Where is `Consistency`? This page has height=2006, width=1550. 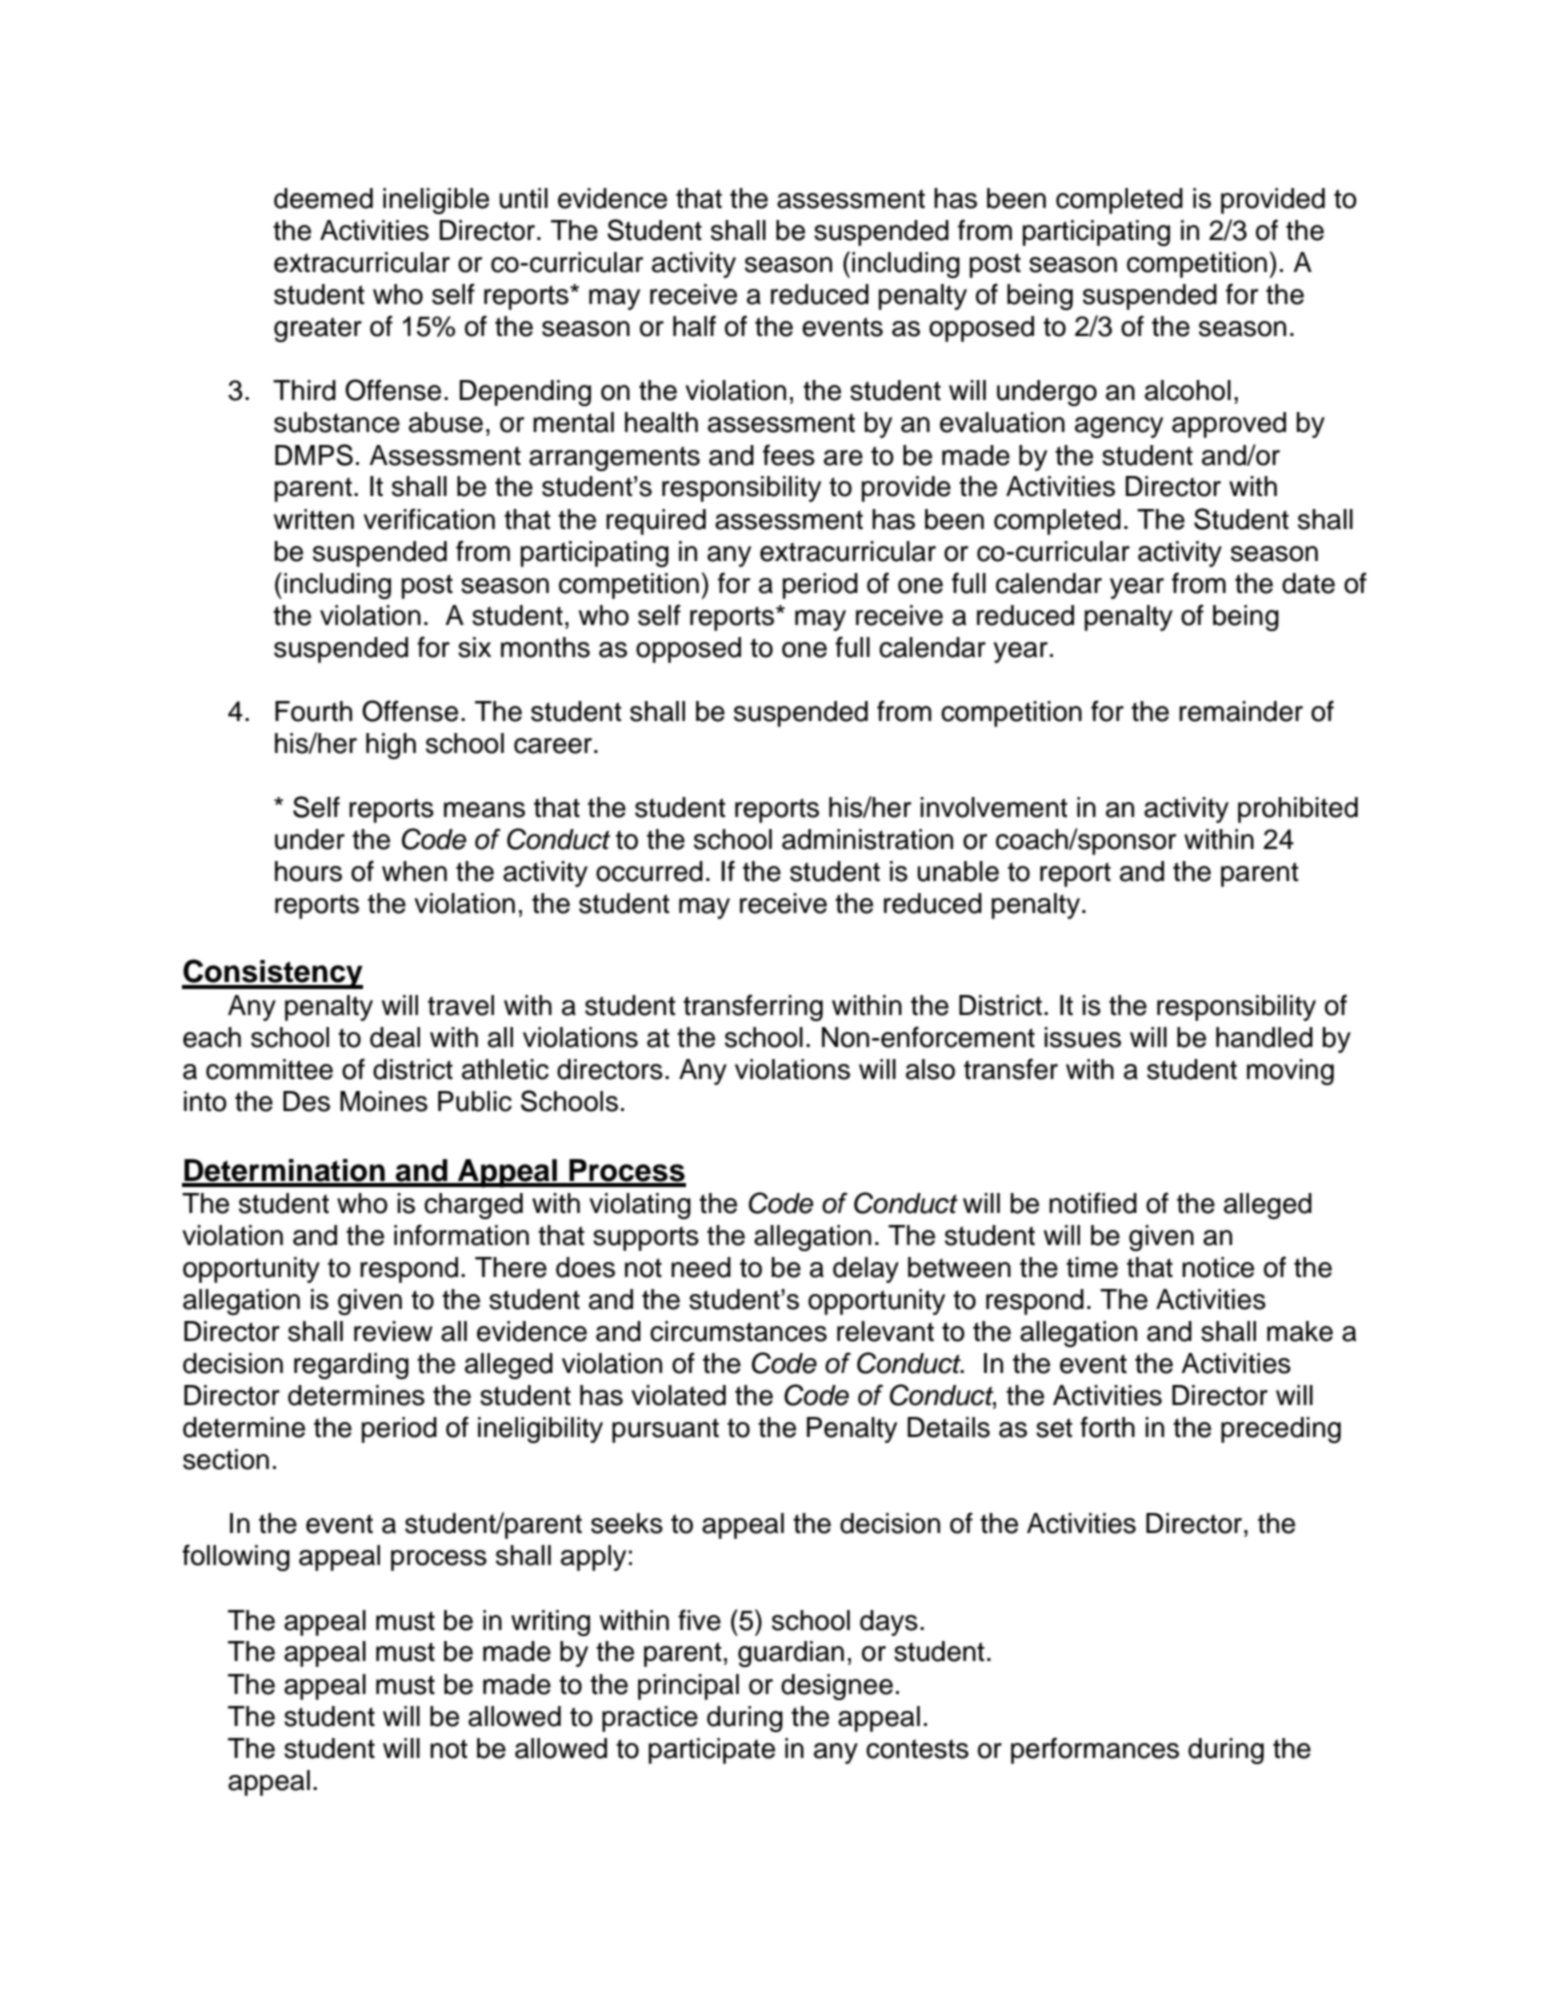 Consistency is located at coordinates (272, 974).
